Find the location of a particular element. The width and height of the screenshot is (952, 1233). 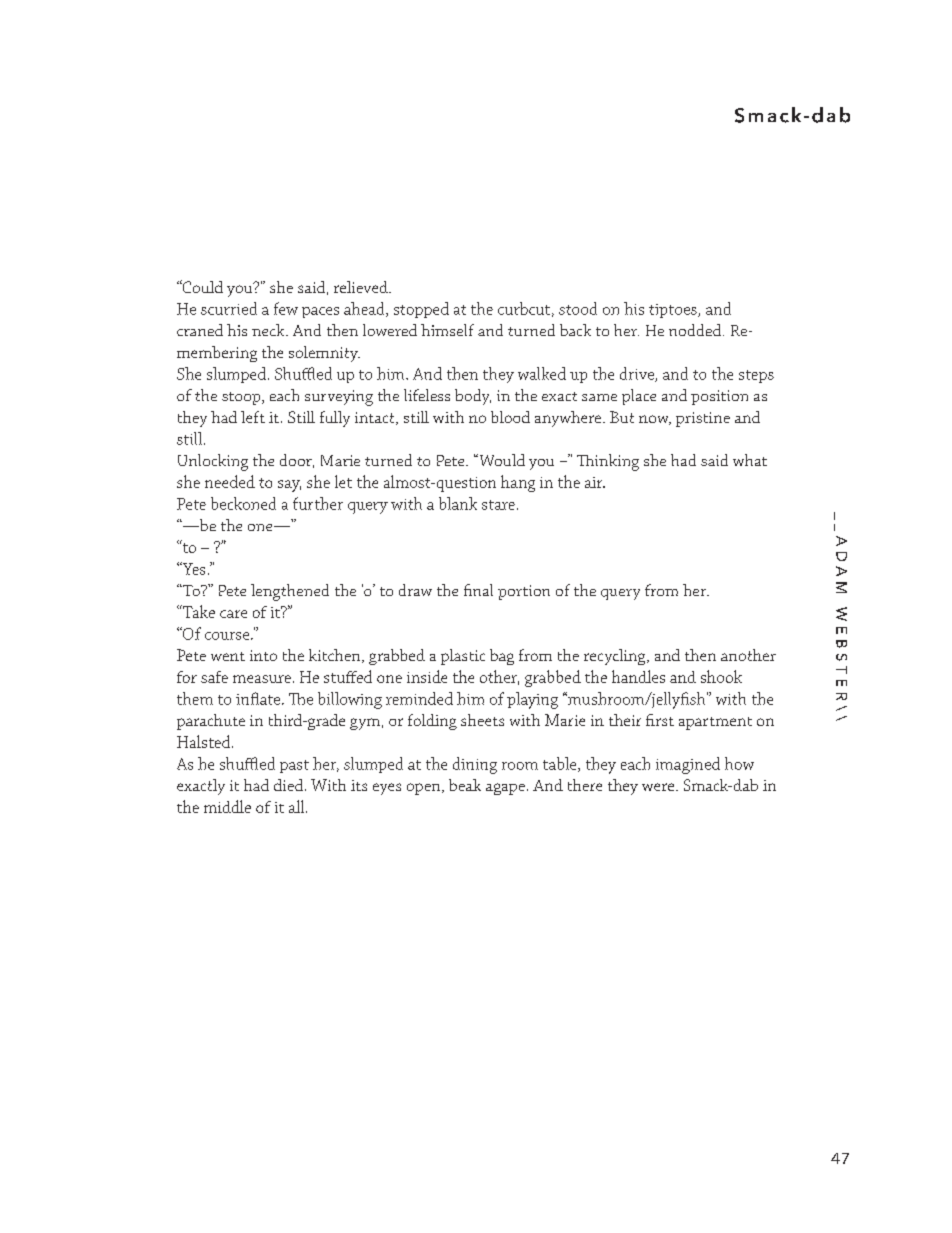

scurried is located at coordinates (229, 308).
